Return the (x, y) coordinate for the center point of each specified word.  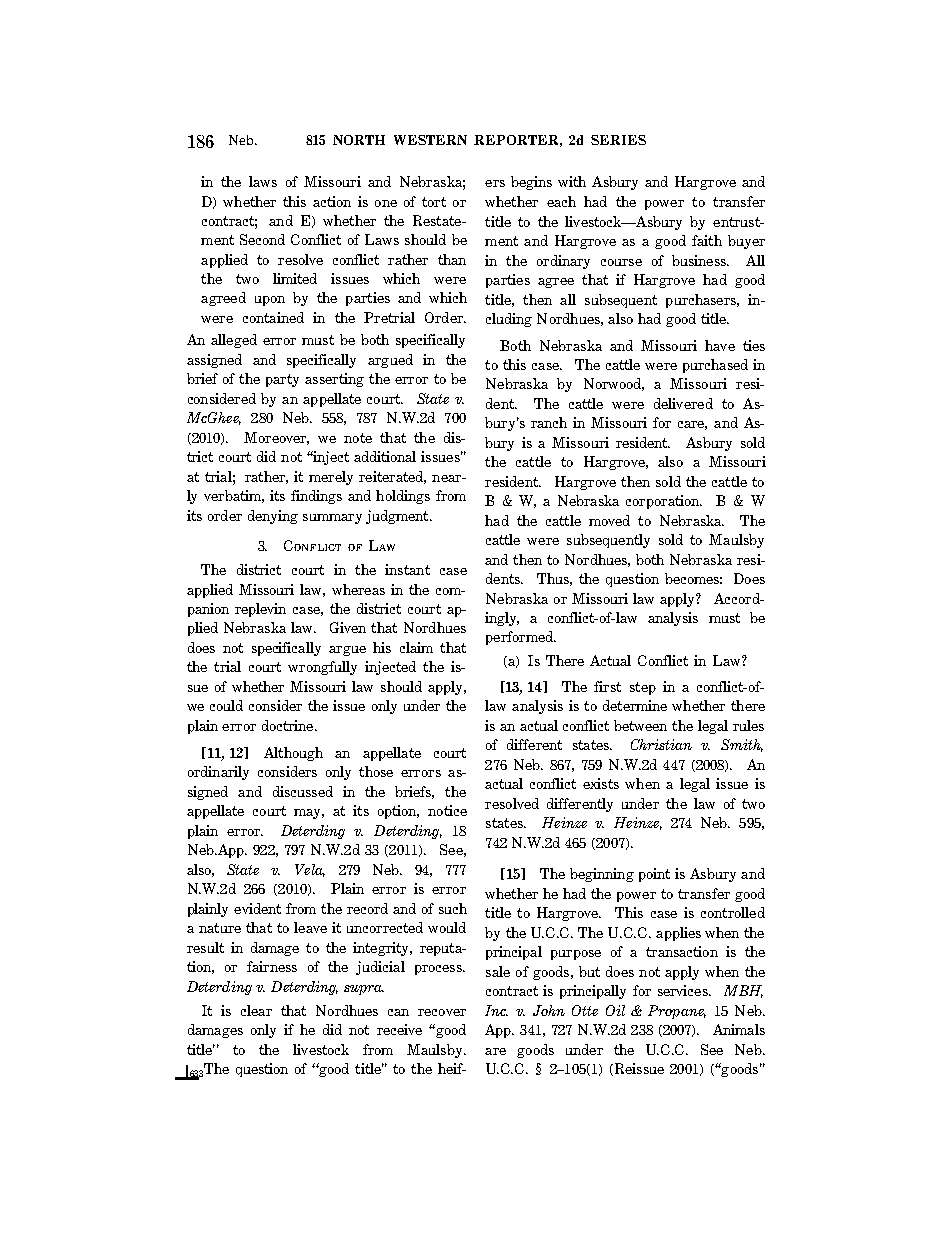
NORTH (359, 140)
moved (609, 520)
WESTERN (430, 140)
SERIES (618, 140)
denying (273, 517)
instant (407, 569)
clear (256, 1010)
